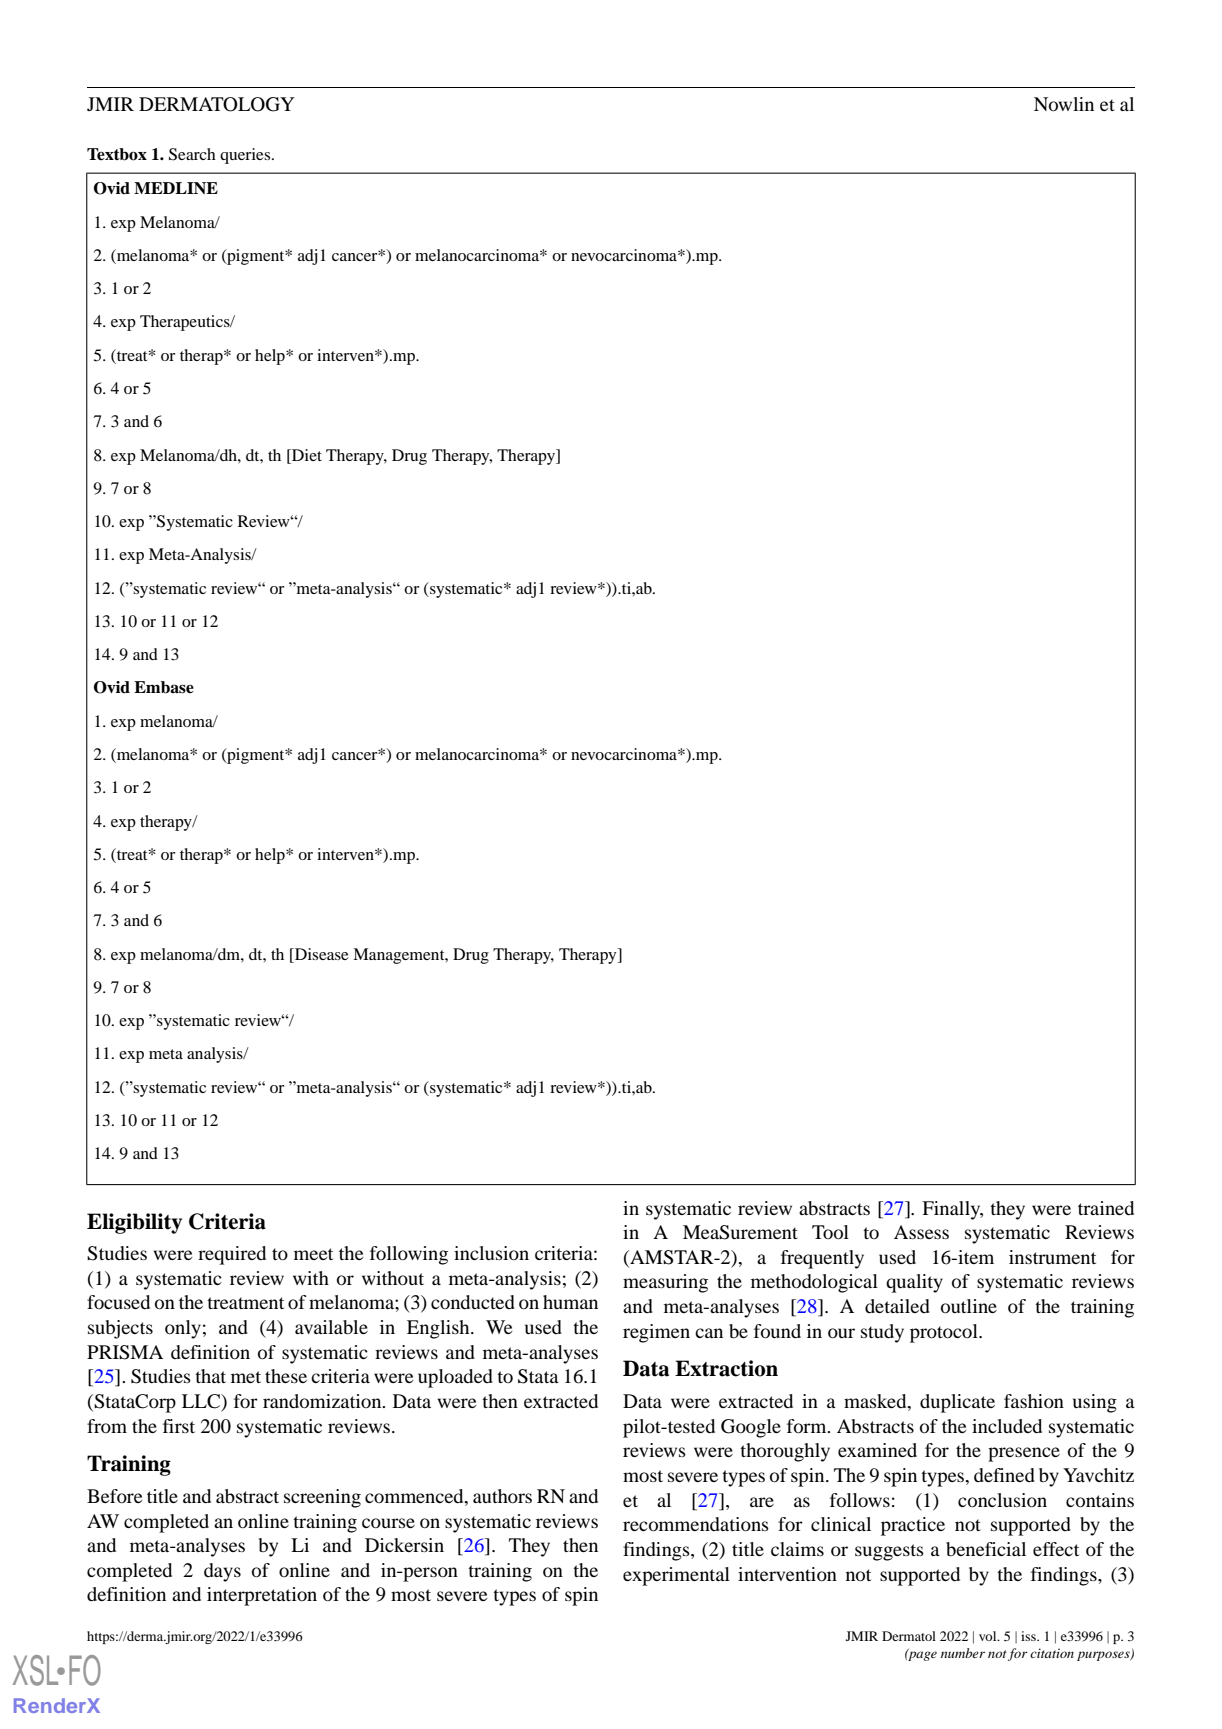  I want to click on inclusion, so click(491, 1253).
